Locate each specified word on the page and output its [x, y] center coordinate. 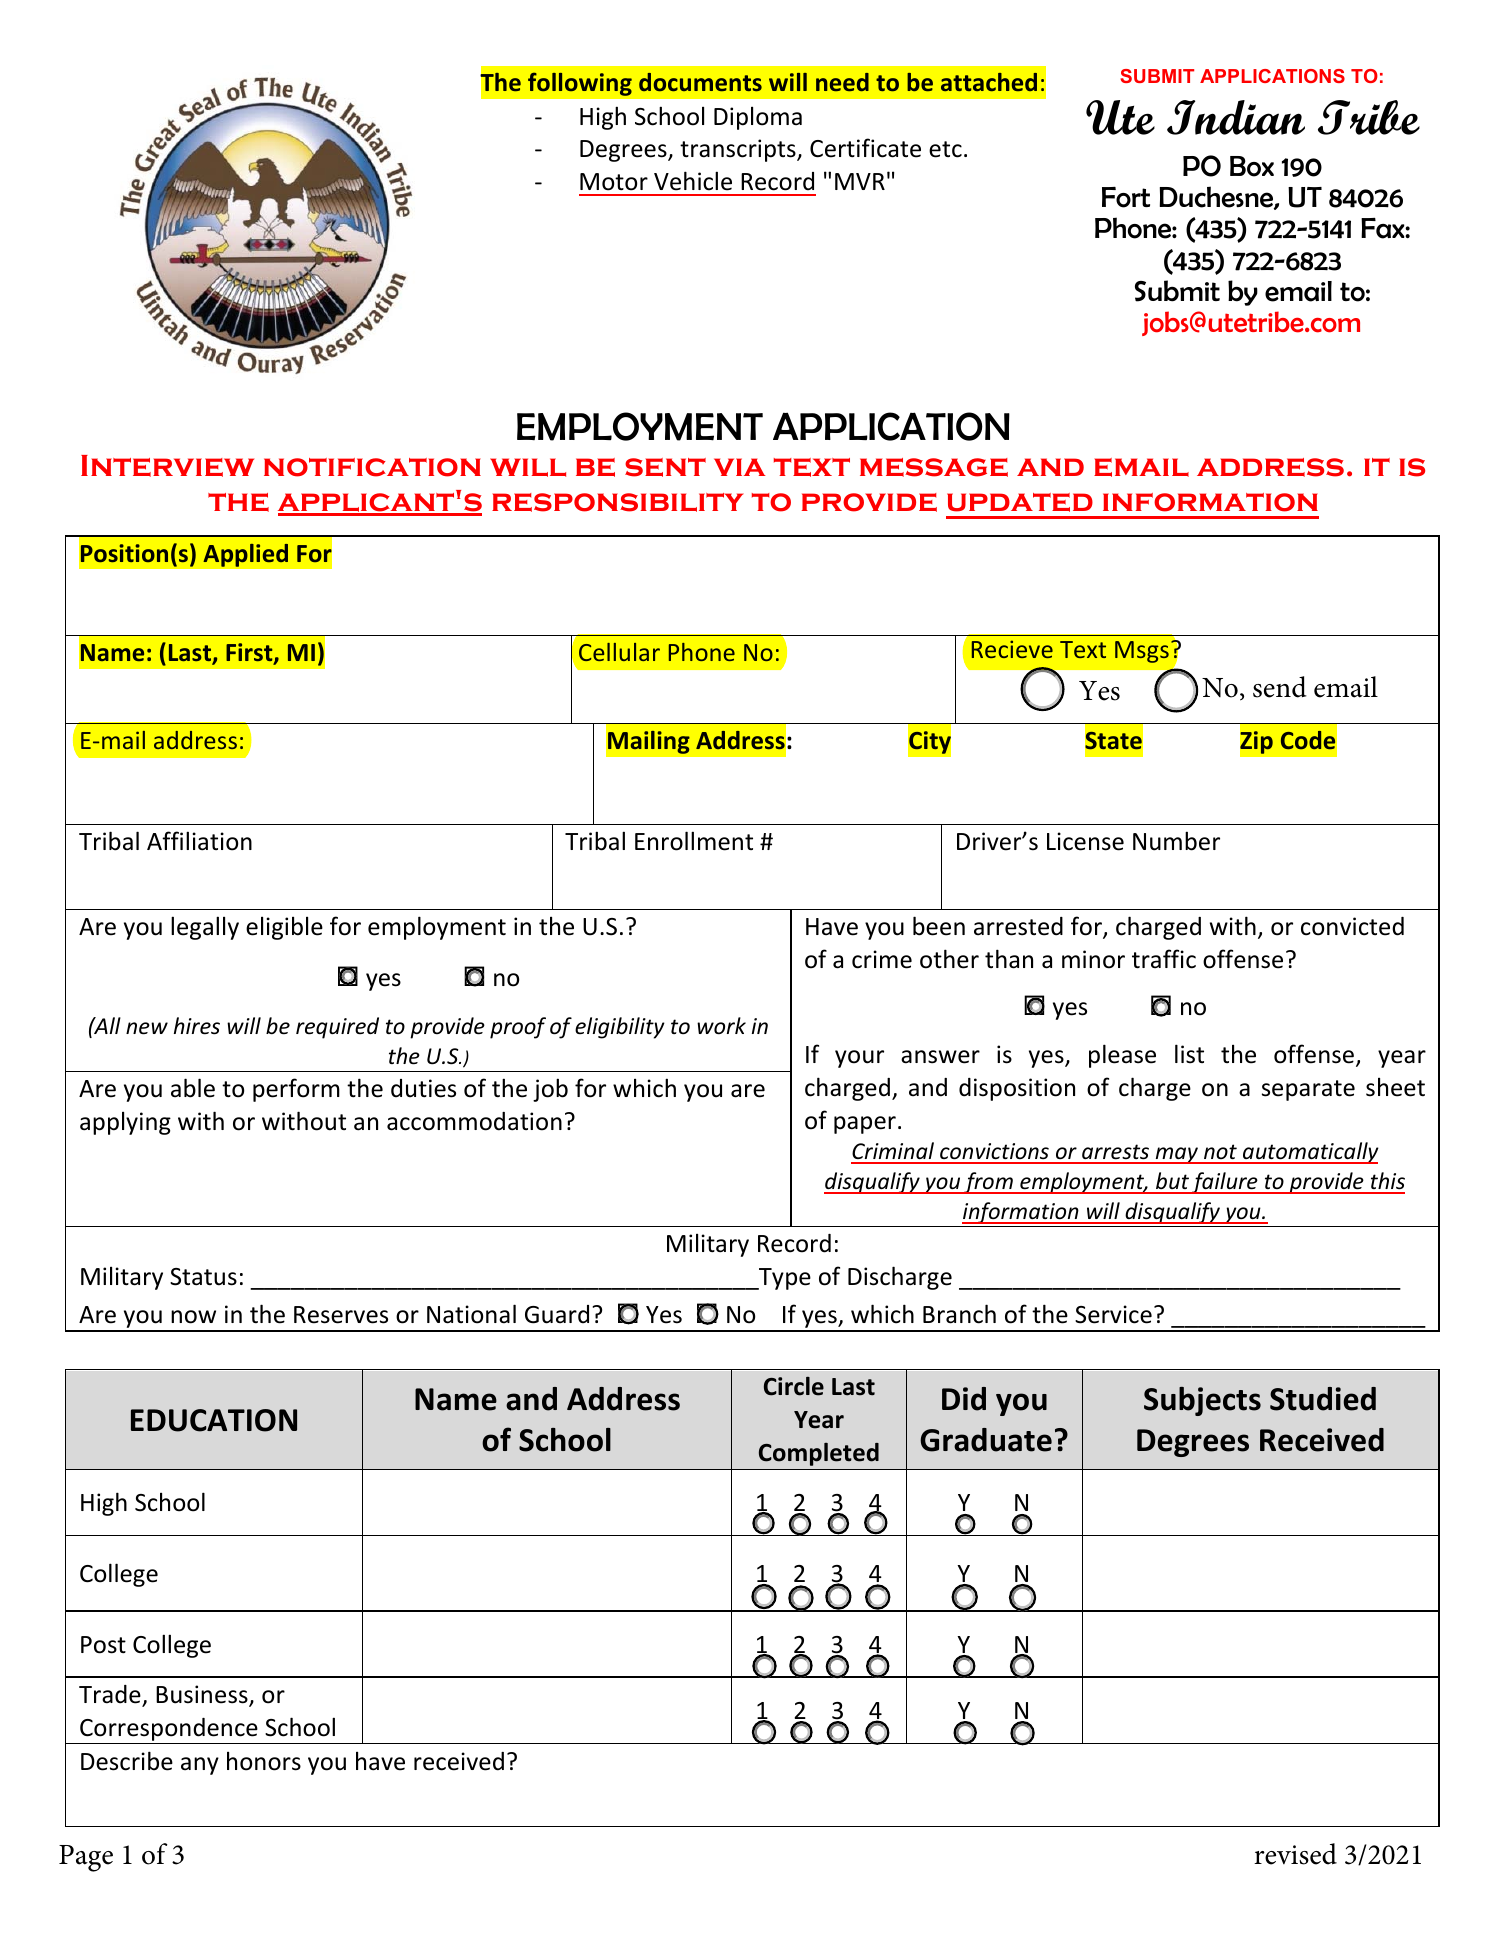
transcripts [739, 150]
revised [1295, 1854]
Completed [819, 1454]
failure [1225, 1183]
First [250, 653]
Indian [1236, 117]
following [580, 84]
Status [203, 1277]
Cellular [619, 652]
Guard [557, 1314]
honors [264, 1761]
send [1280, 687]
